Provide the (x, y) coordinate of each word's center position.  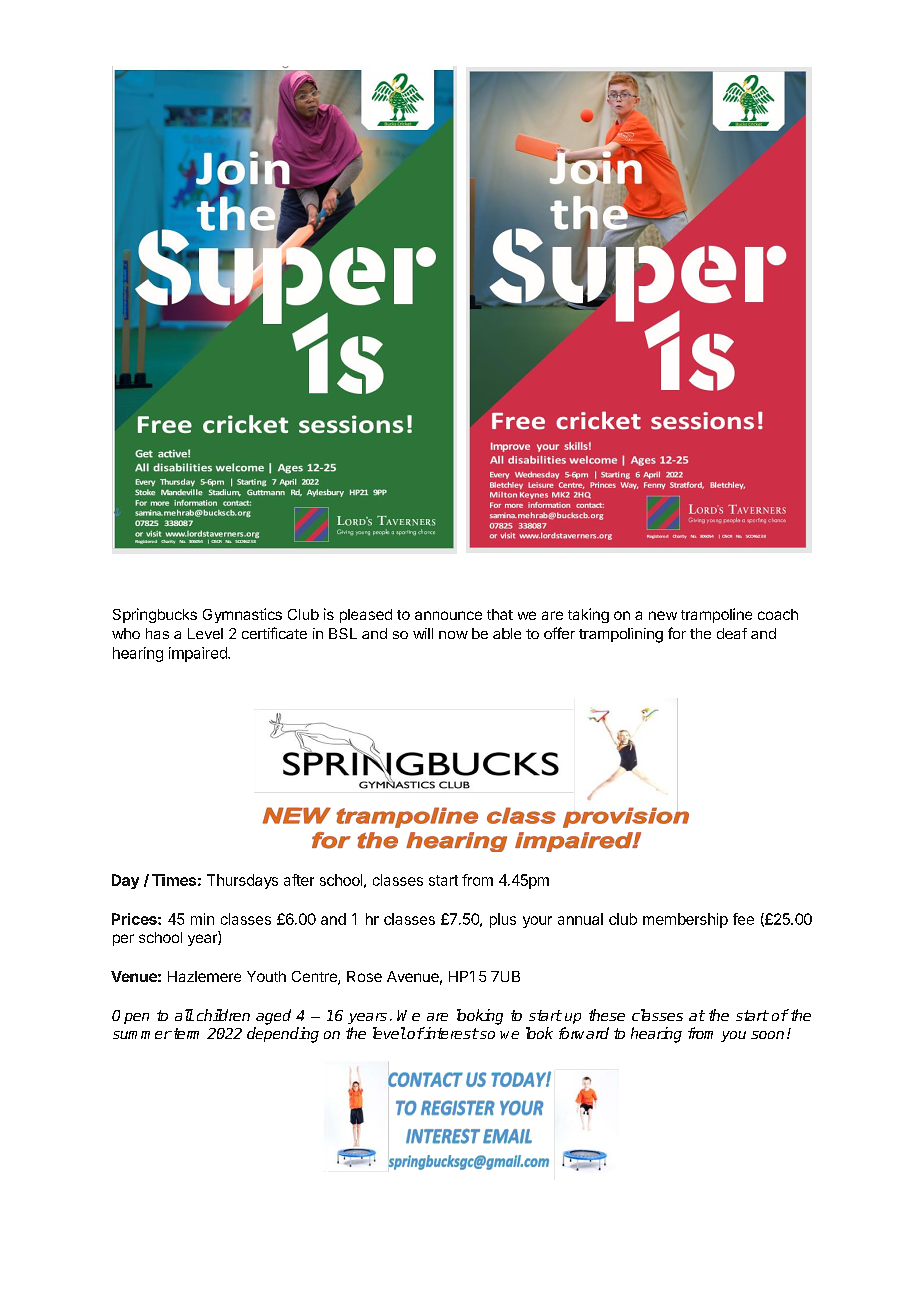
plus (503, 920)
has (157, 633)
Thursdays (242, 881)
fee (743, 919)
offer (559, 633)
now (453, 635)
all (184, 1015)
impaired (199, 654)
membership (685, 920)
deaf (732, 633)
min (202, 919)
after (299, 880)
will (423, 633)
